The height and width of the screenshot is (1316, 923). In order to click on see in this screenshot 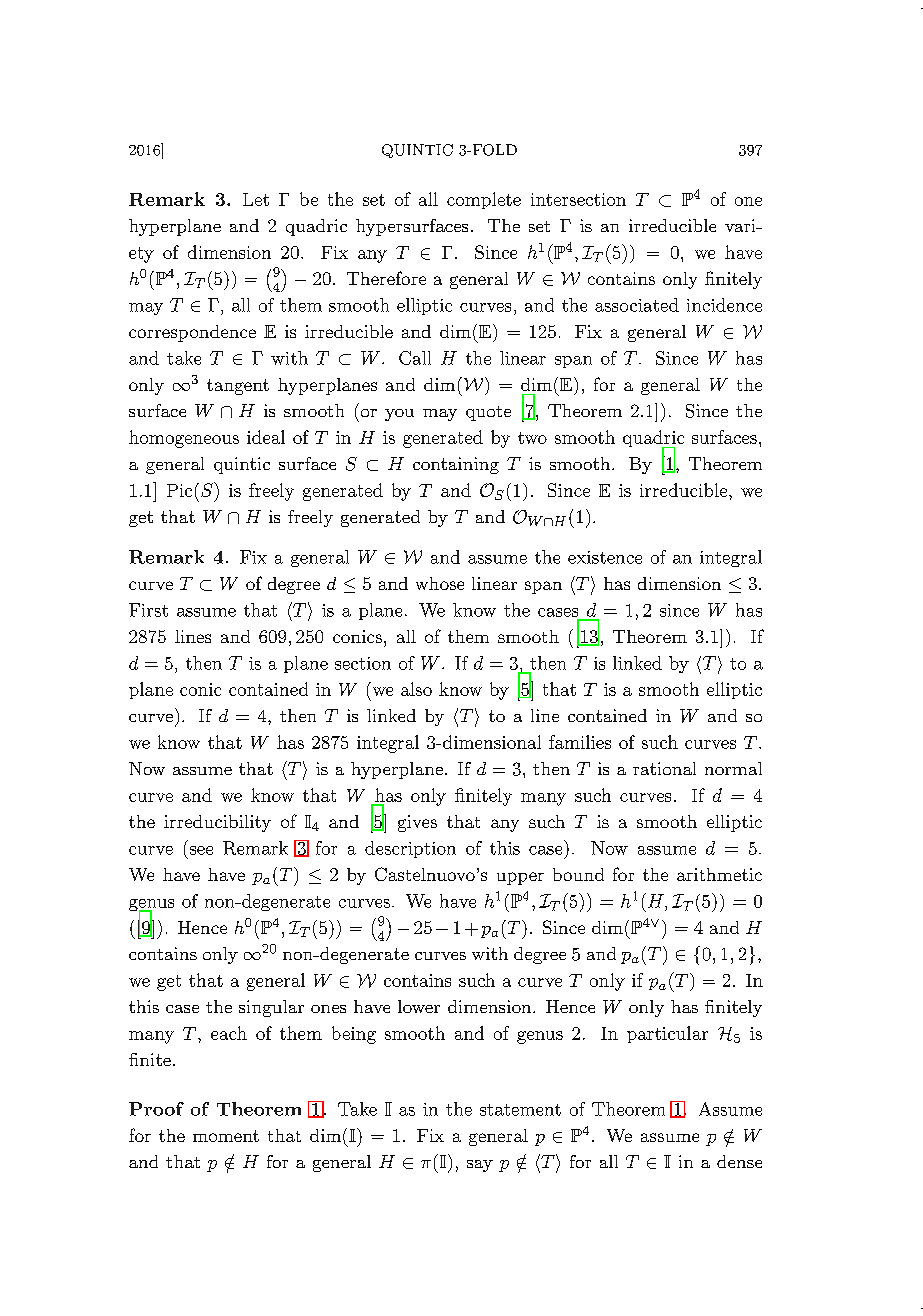, I will do `click(201, 850)`.
